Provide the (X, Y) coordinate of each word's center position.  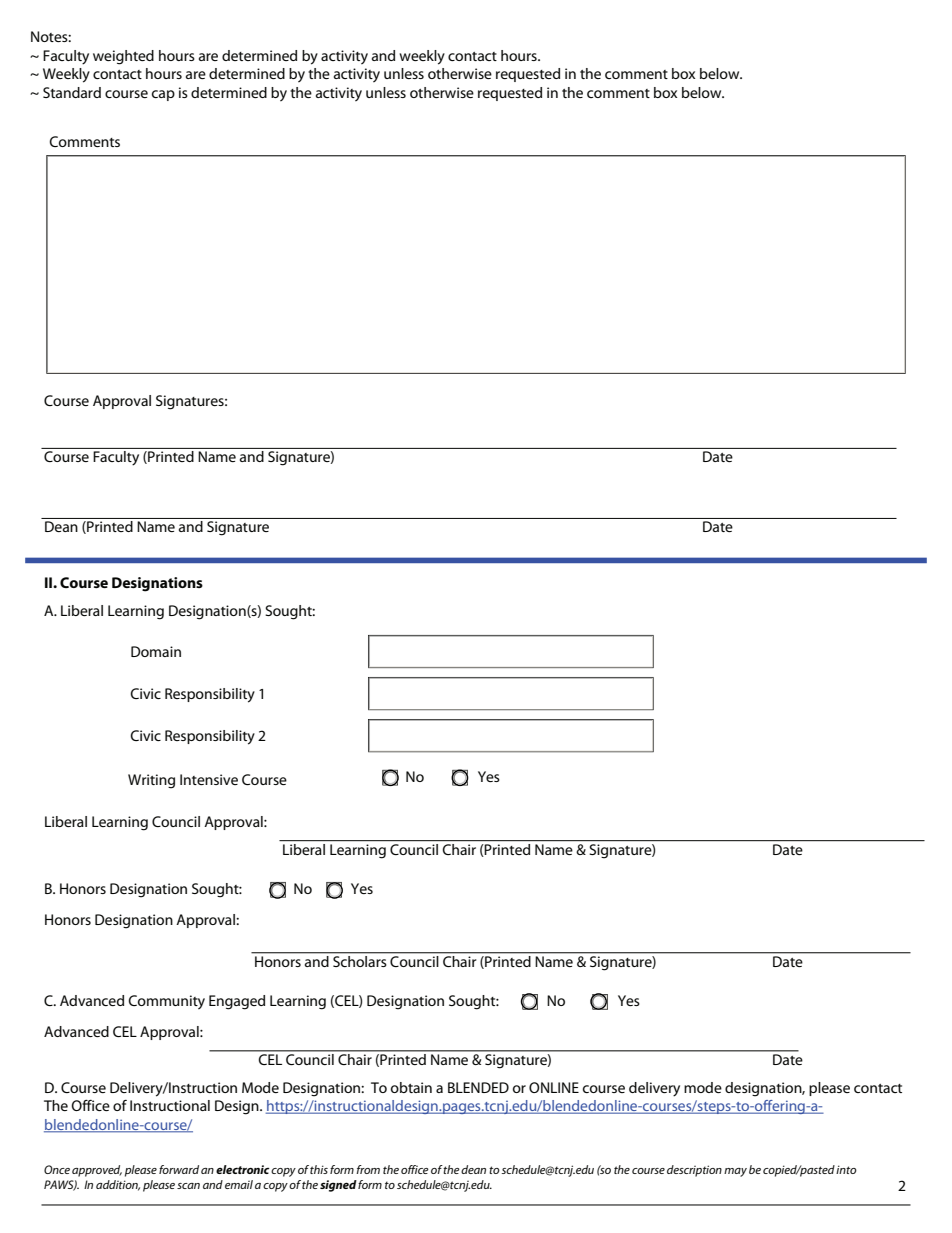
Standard (72, 92)
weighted (123, 57)
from (368, 1169)
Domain (156, 651)
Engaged (237, 1002)
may (735, 1172)
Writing (151, 781)
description (694, 1171)
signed (338, 1186)
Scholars (360, 960)
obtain (411, 1087)
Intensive (209, 779)
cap (163, 95)
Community (166, 1002)
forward (179, 1169)
